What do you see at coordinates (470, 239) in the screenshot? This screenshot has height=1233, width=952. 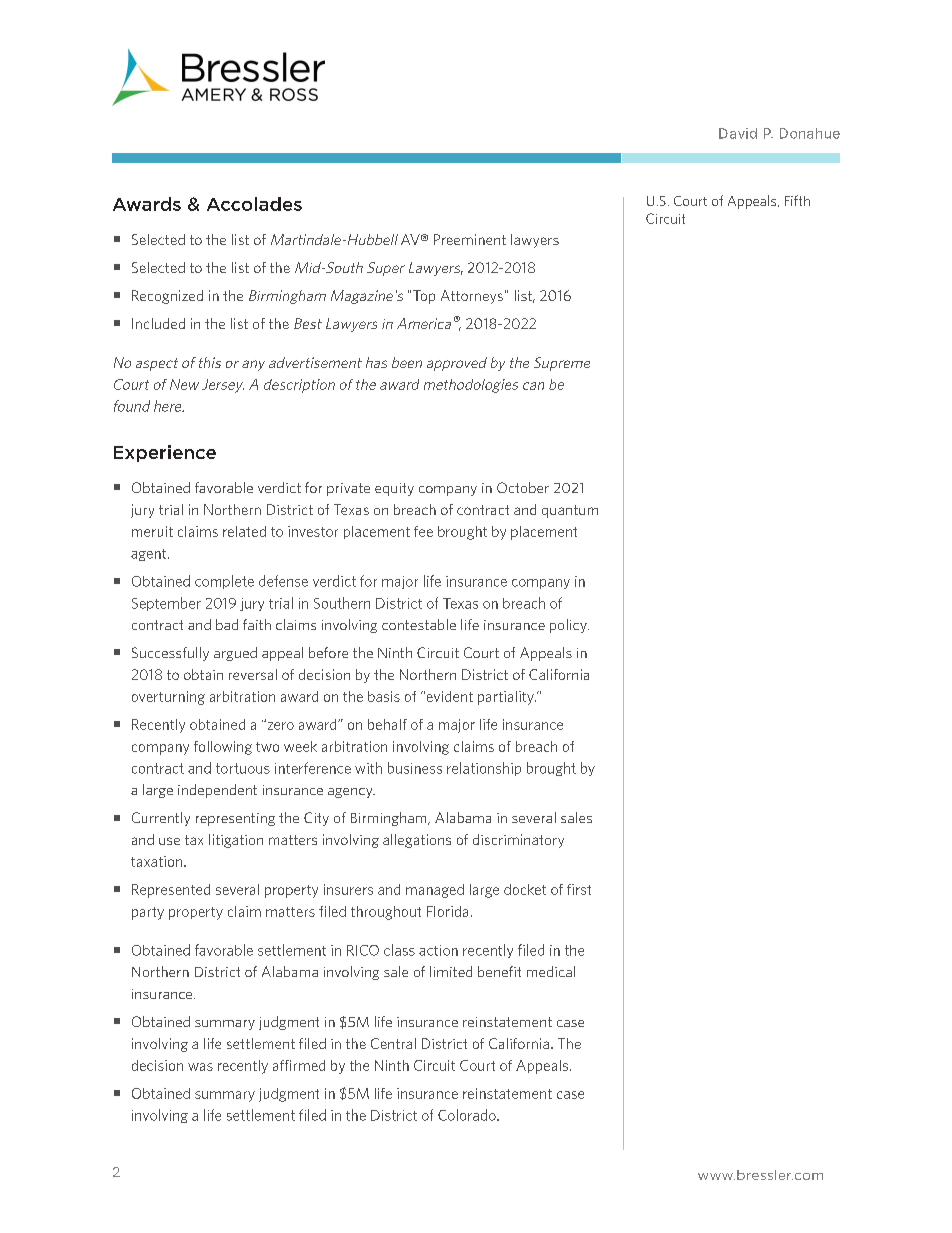 I see `Preeminent` at bounding box center [470, 239].
